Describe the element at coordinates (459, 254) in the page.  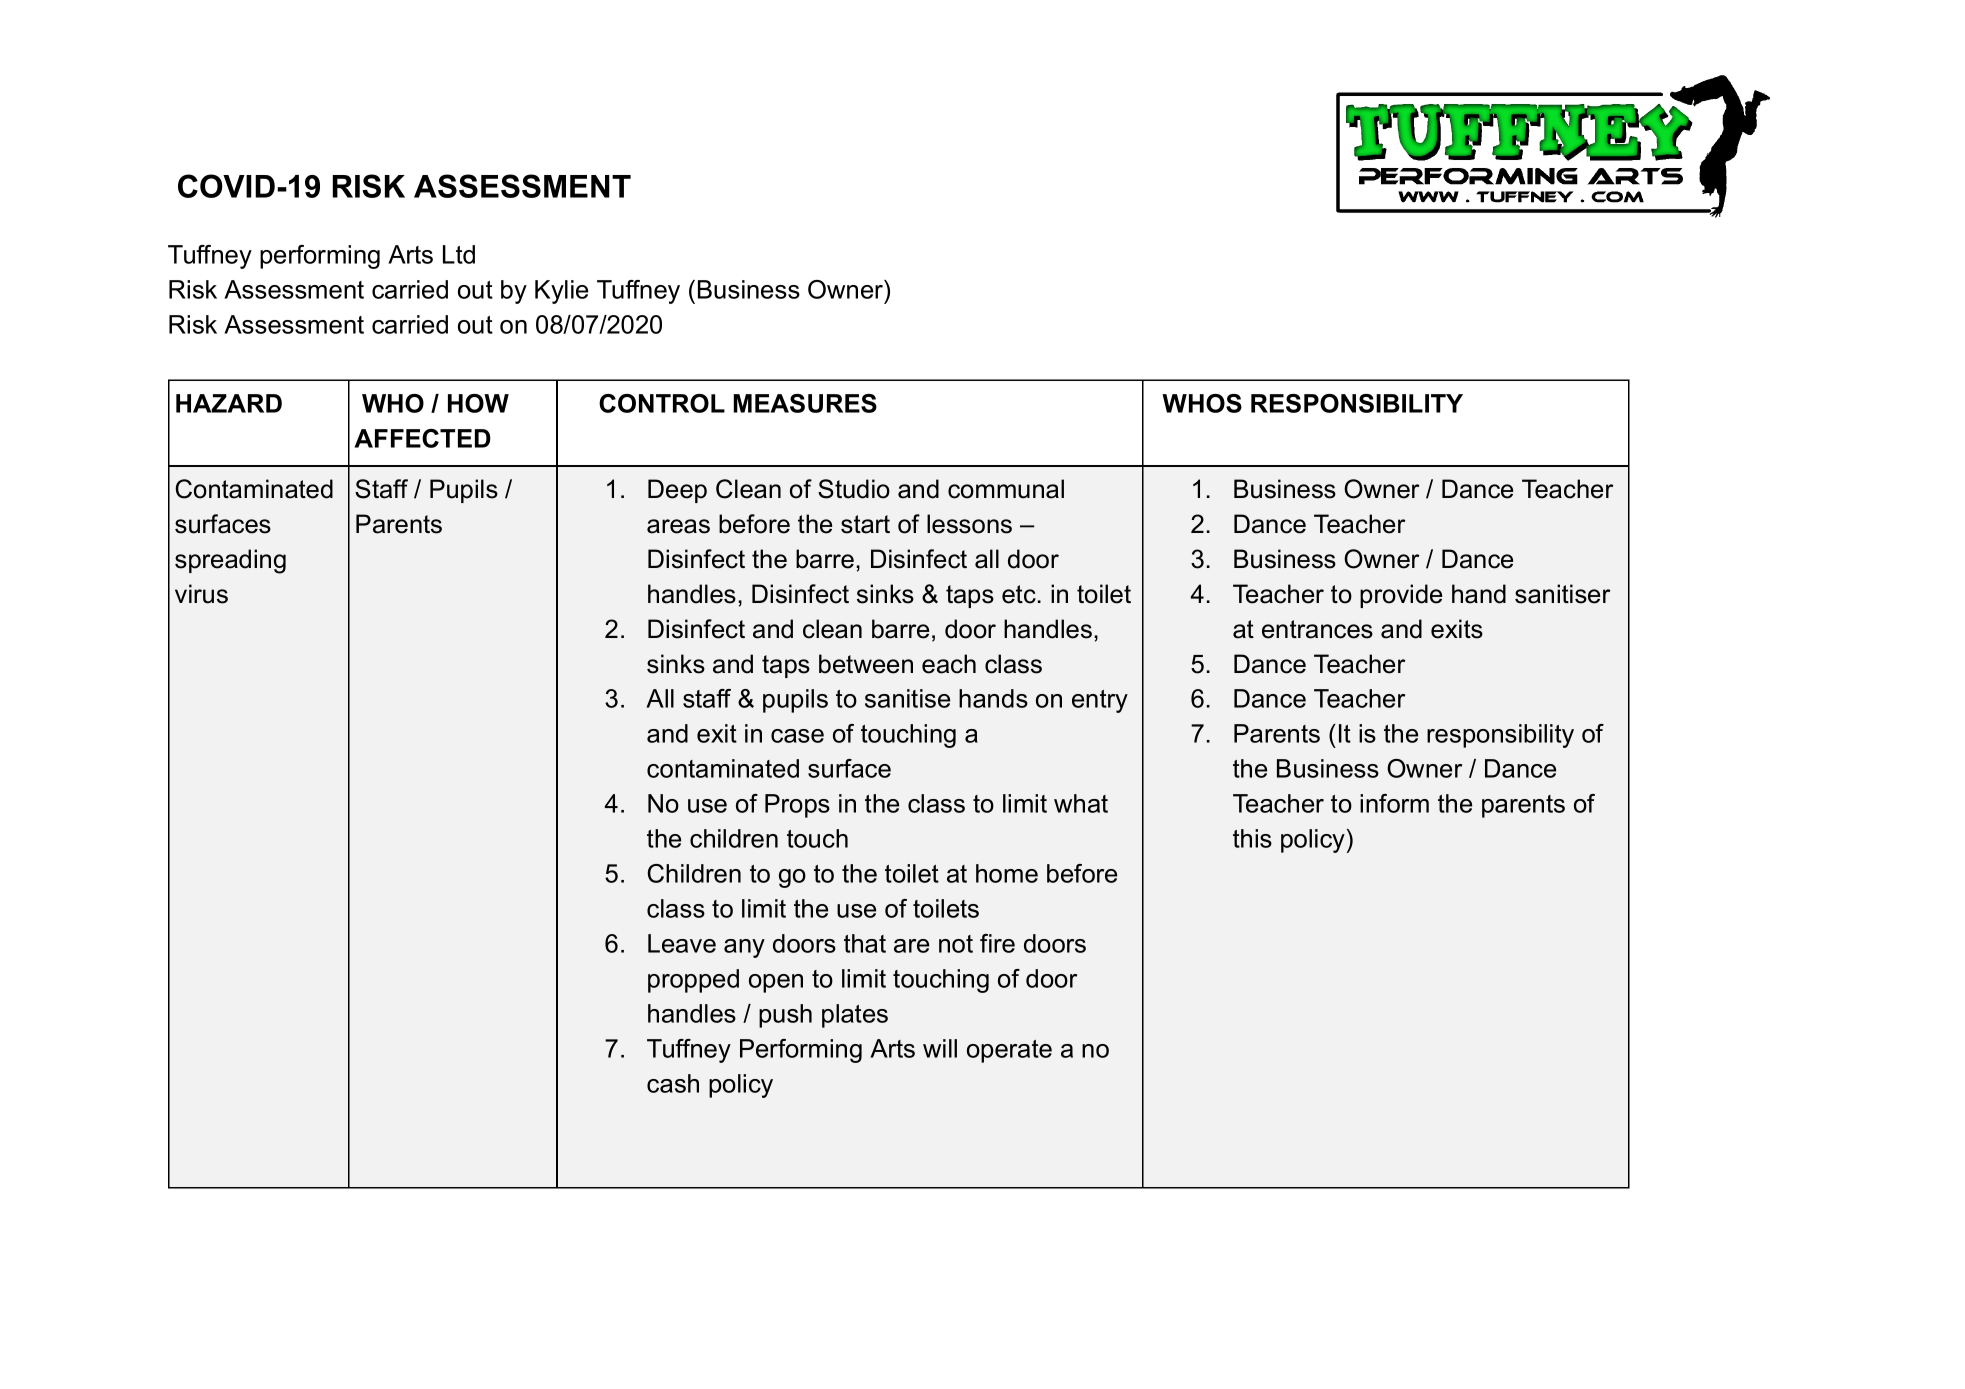
I see `Ltd` at that location.
